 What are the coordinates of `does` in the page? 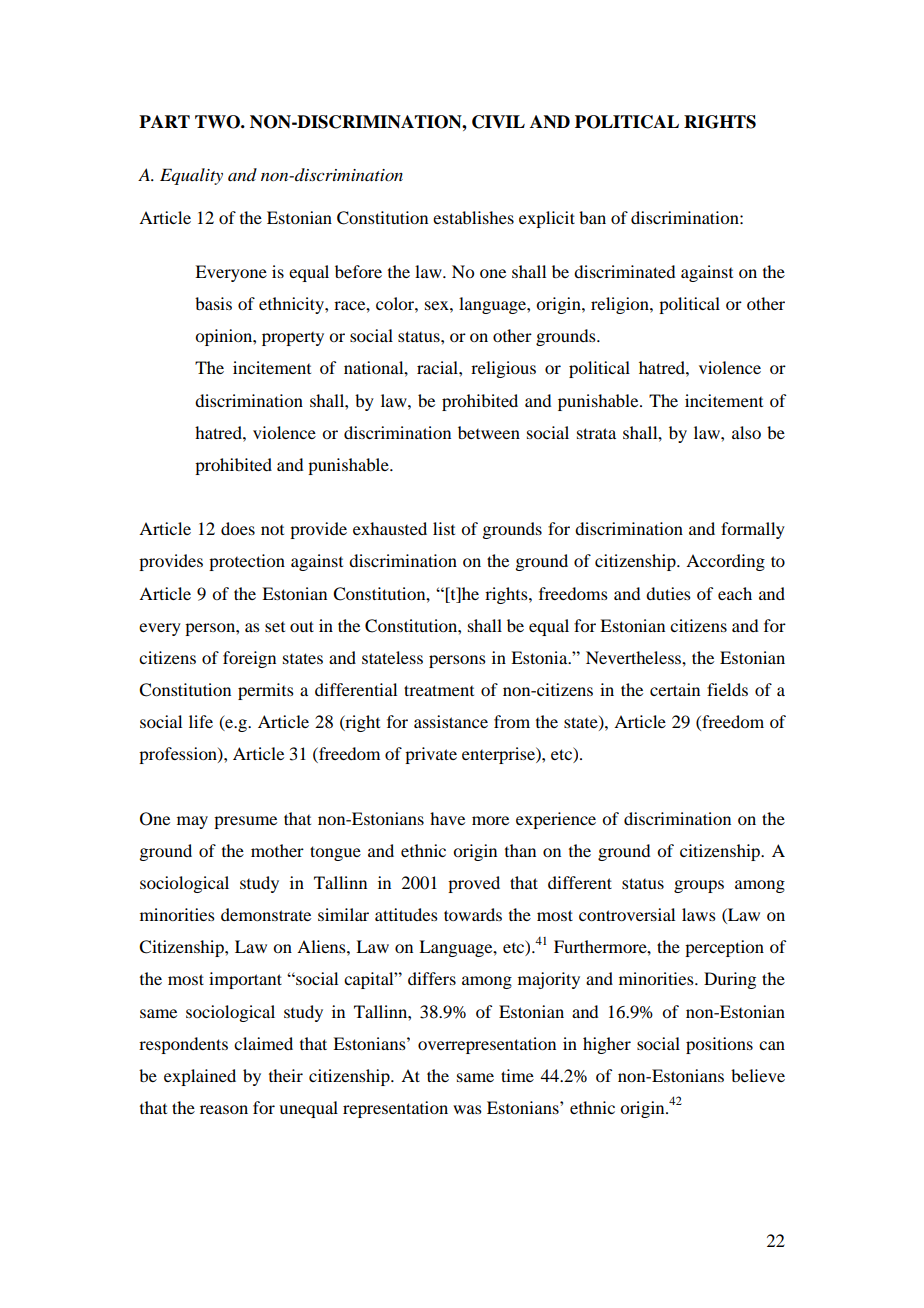 It's located at (238, 528).
